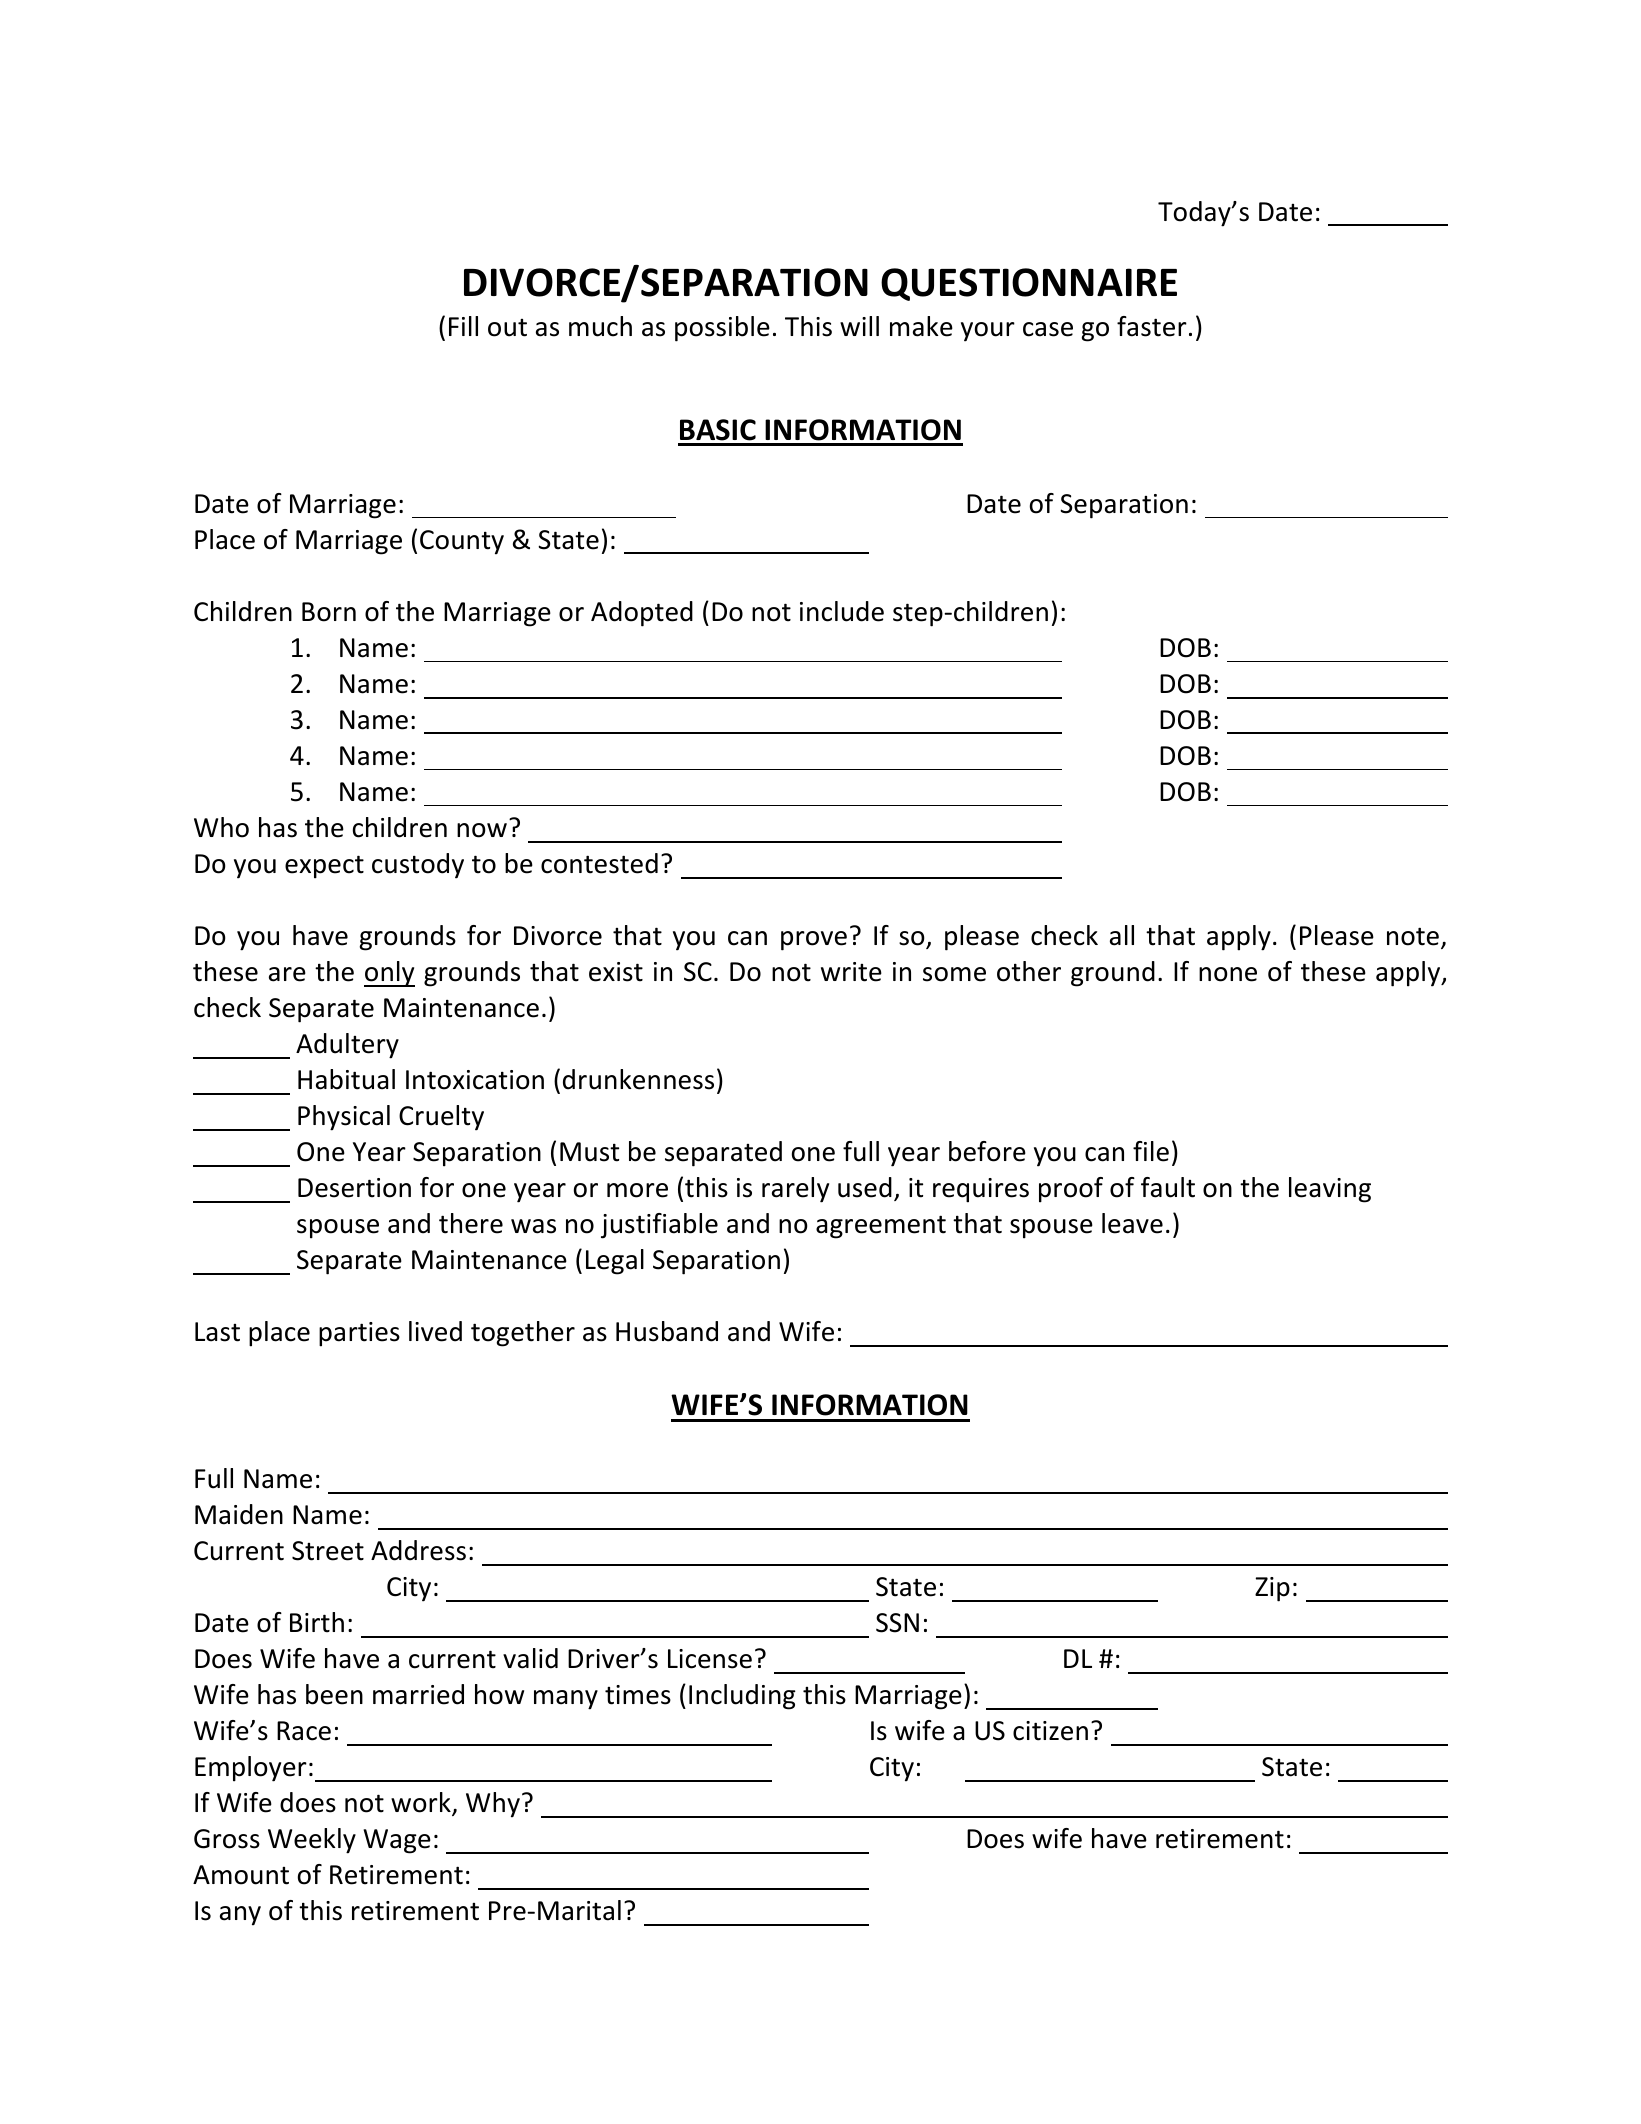 The height and width of the screenshot is (2124, 1641). What do you see at coordinates (1152, 326) in the screenshot?
I see `faster` at bounding box center [1152, 326].
